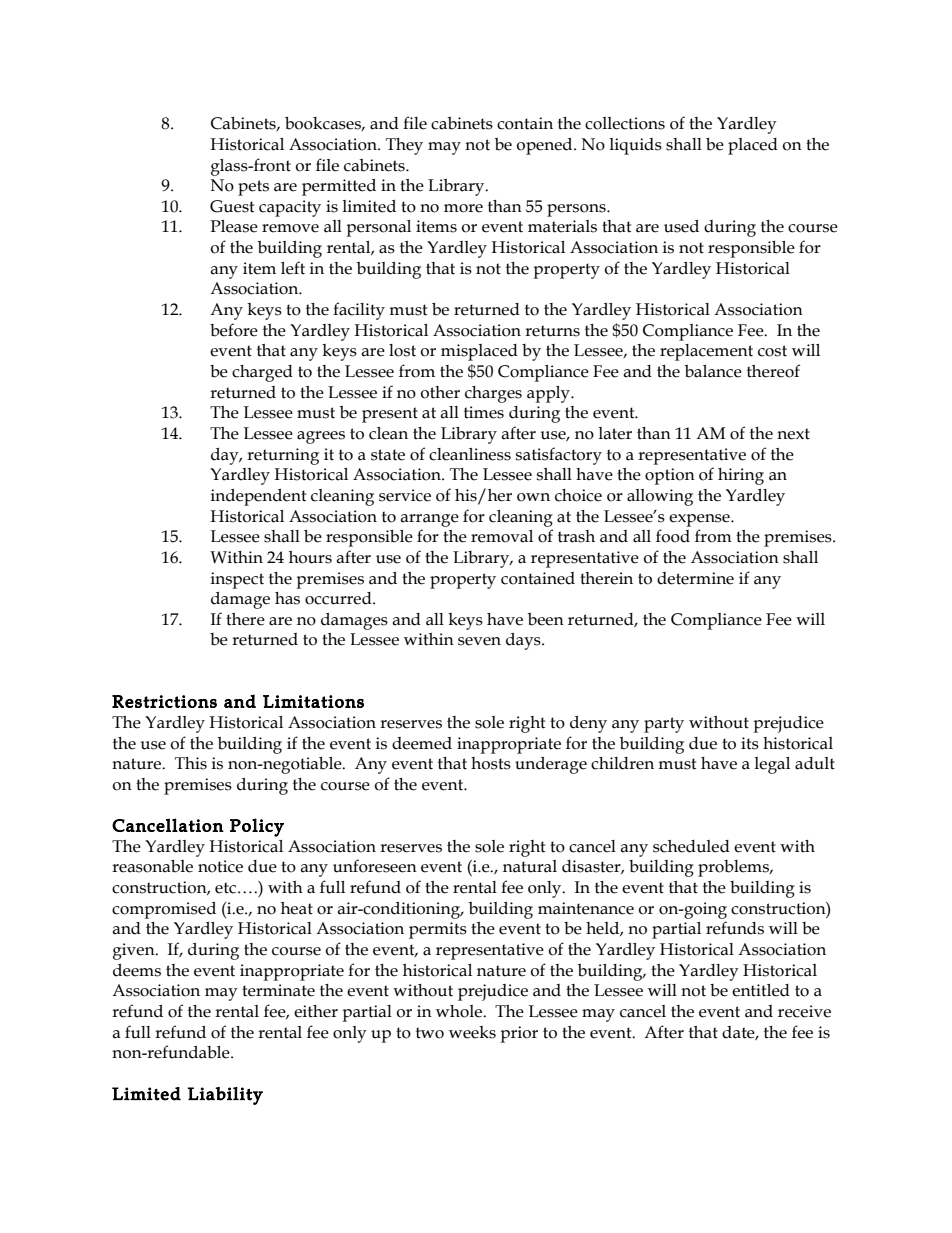 This document has width=952, height=1233. What do you see at coordinates (695, 578) in the document?
I see `determine` at bounding box center [695, 578].
